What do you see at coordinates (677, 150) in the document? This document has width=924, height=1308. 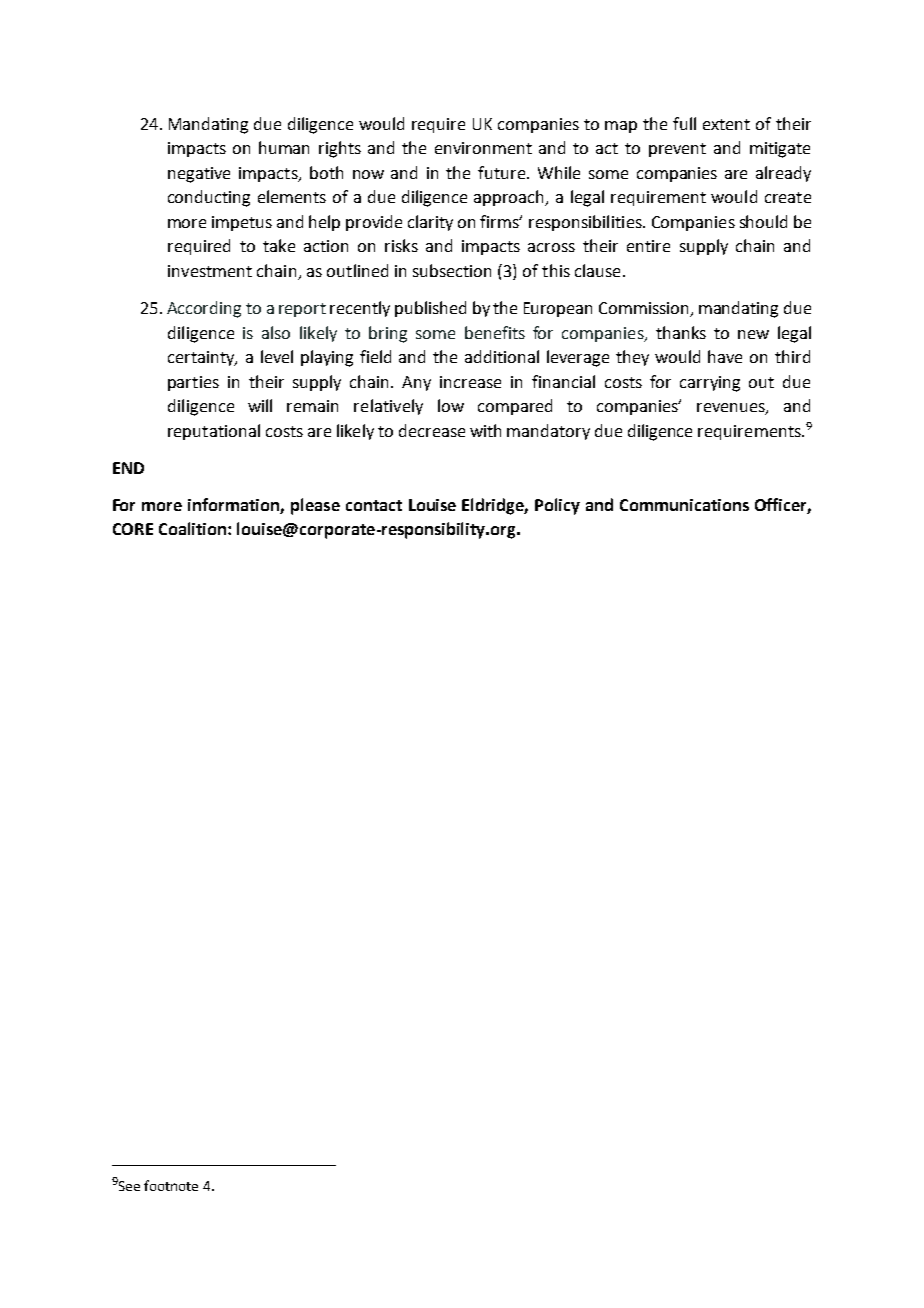 I see `prevent` at bounding box center [677, 150].
